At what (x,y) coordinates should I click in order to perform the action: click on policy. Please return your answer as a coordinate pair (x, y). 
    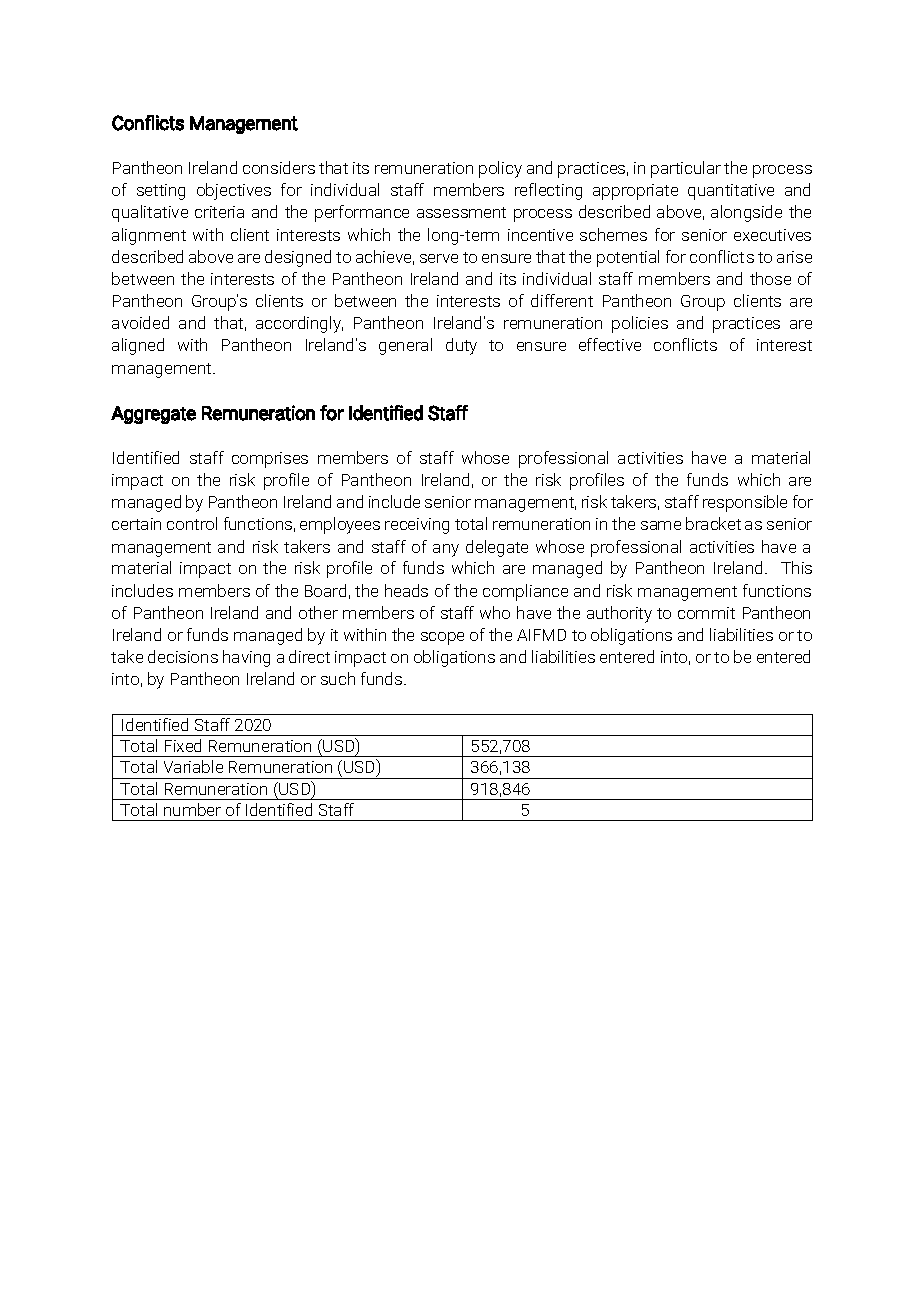
    Looking at the image, I should click on (500, 169).
